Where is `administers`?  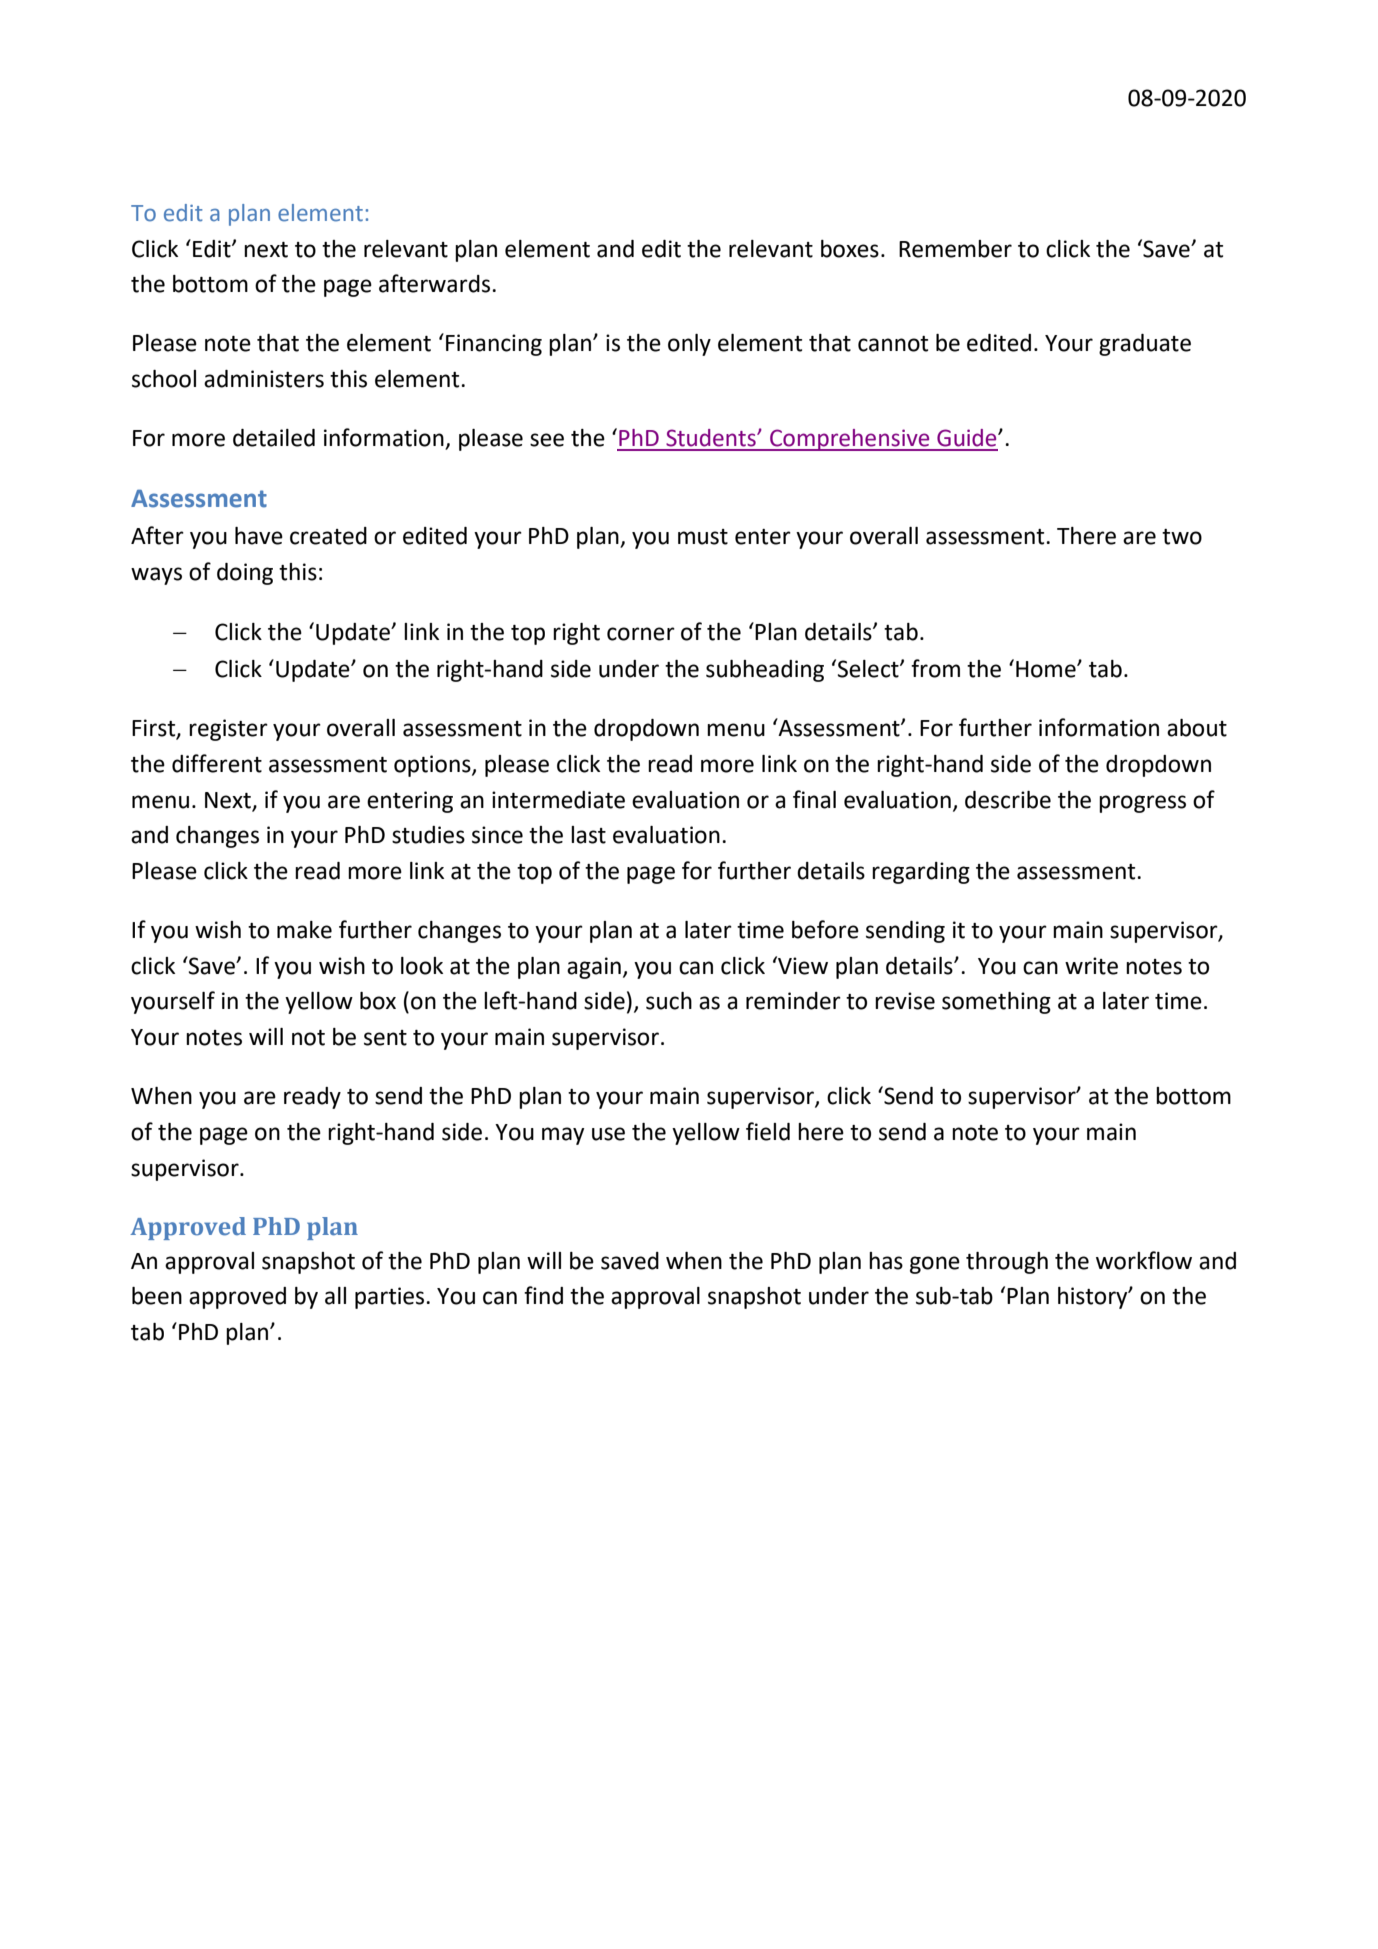 administers is located at coordinates (264, 379).
